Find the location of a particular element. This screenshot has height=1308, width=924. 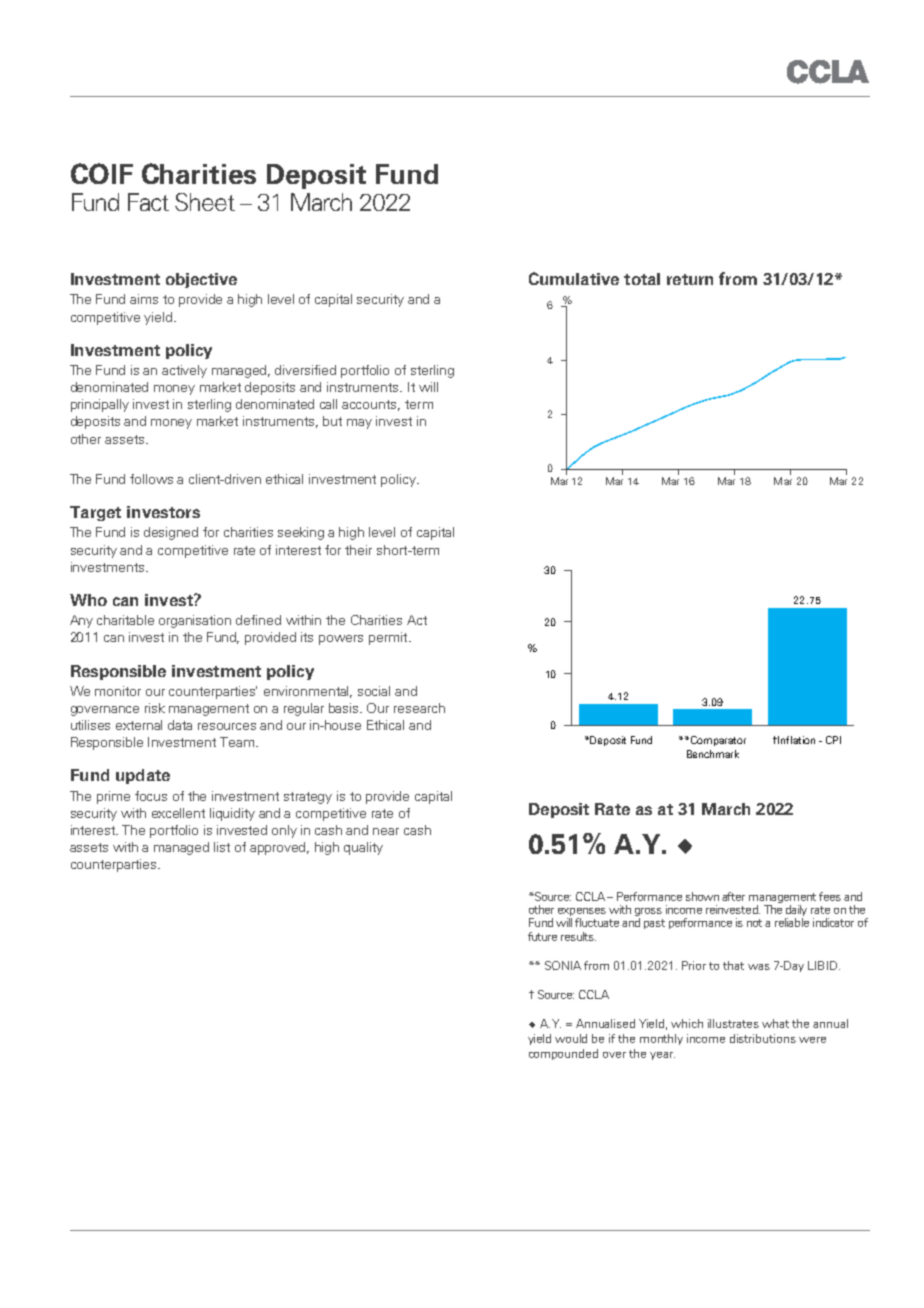

Cumulative is located at coordinates (574, 278).
